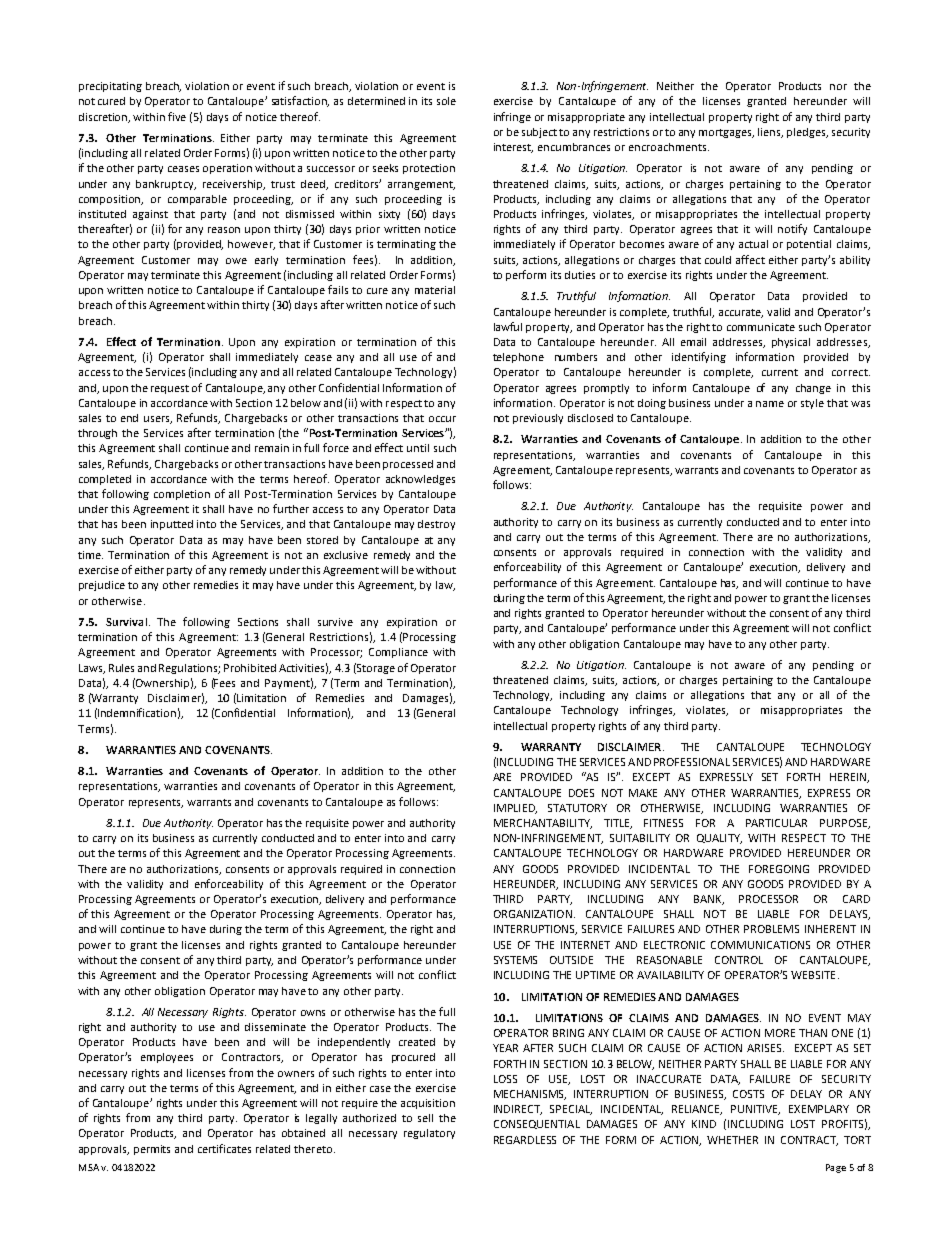  Describe the element at coordinates (692, 762) in the document. I see `PROFESSIONAL` at that location.
